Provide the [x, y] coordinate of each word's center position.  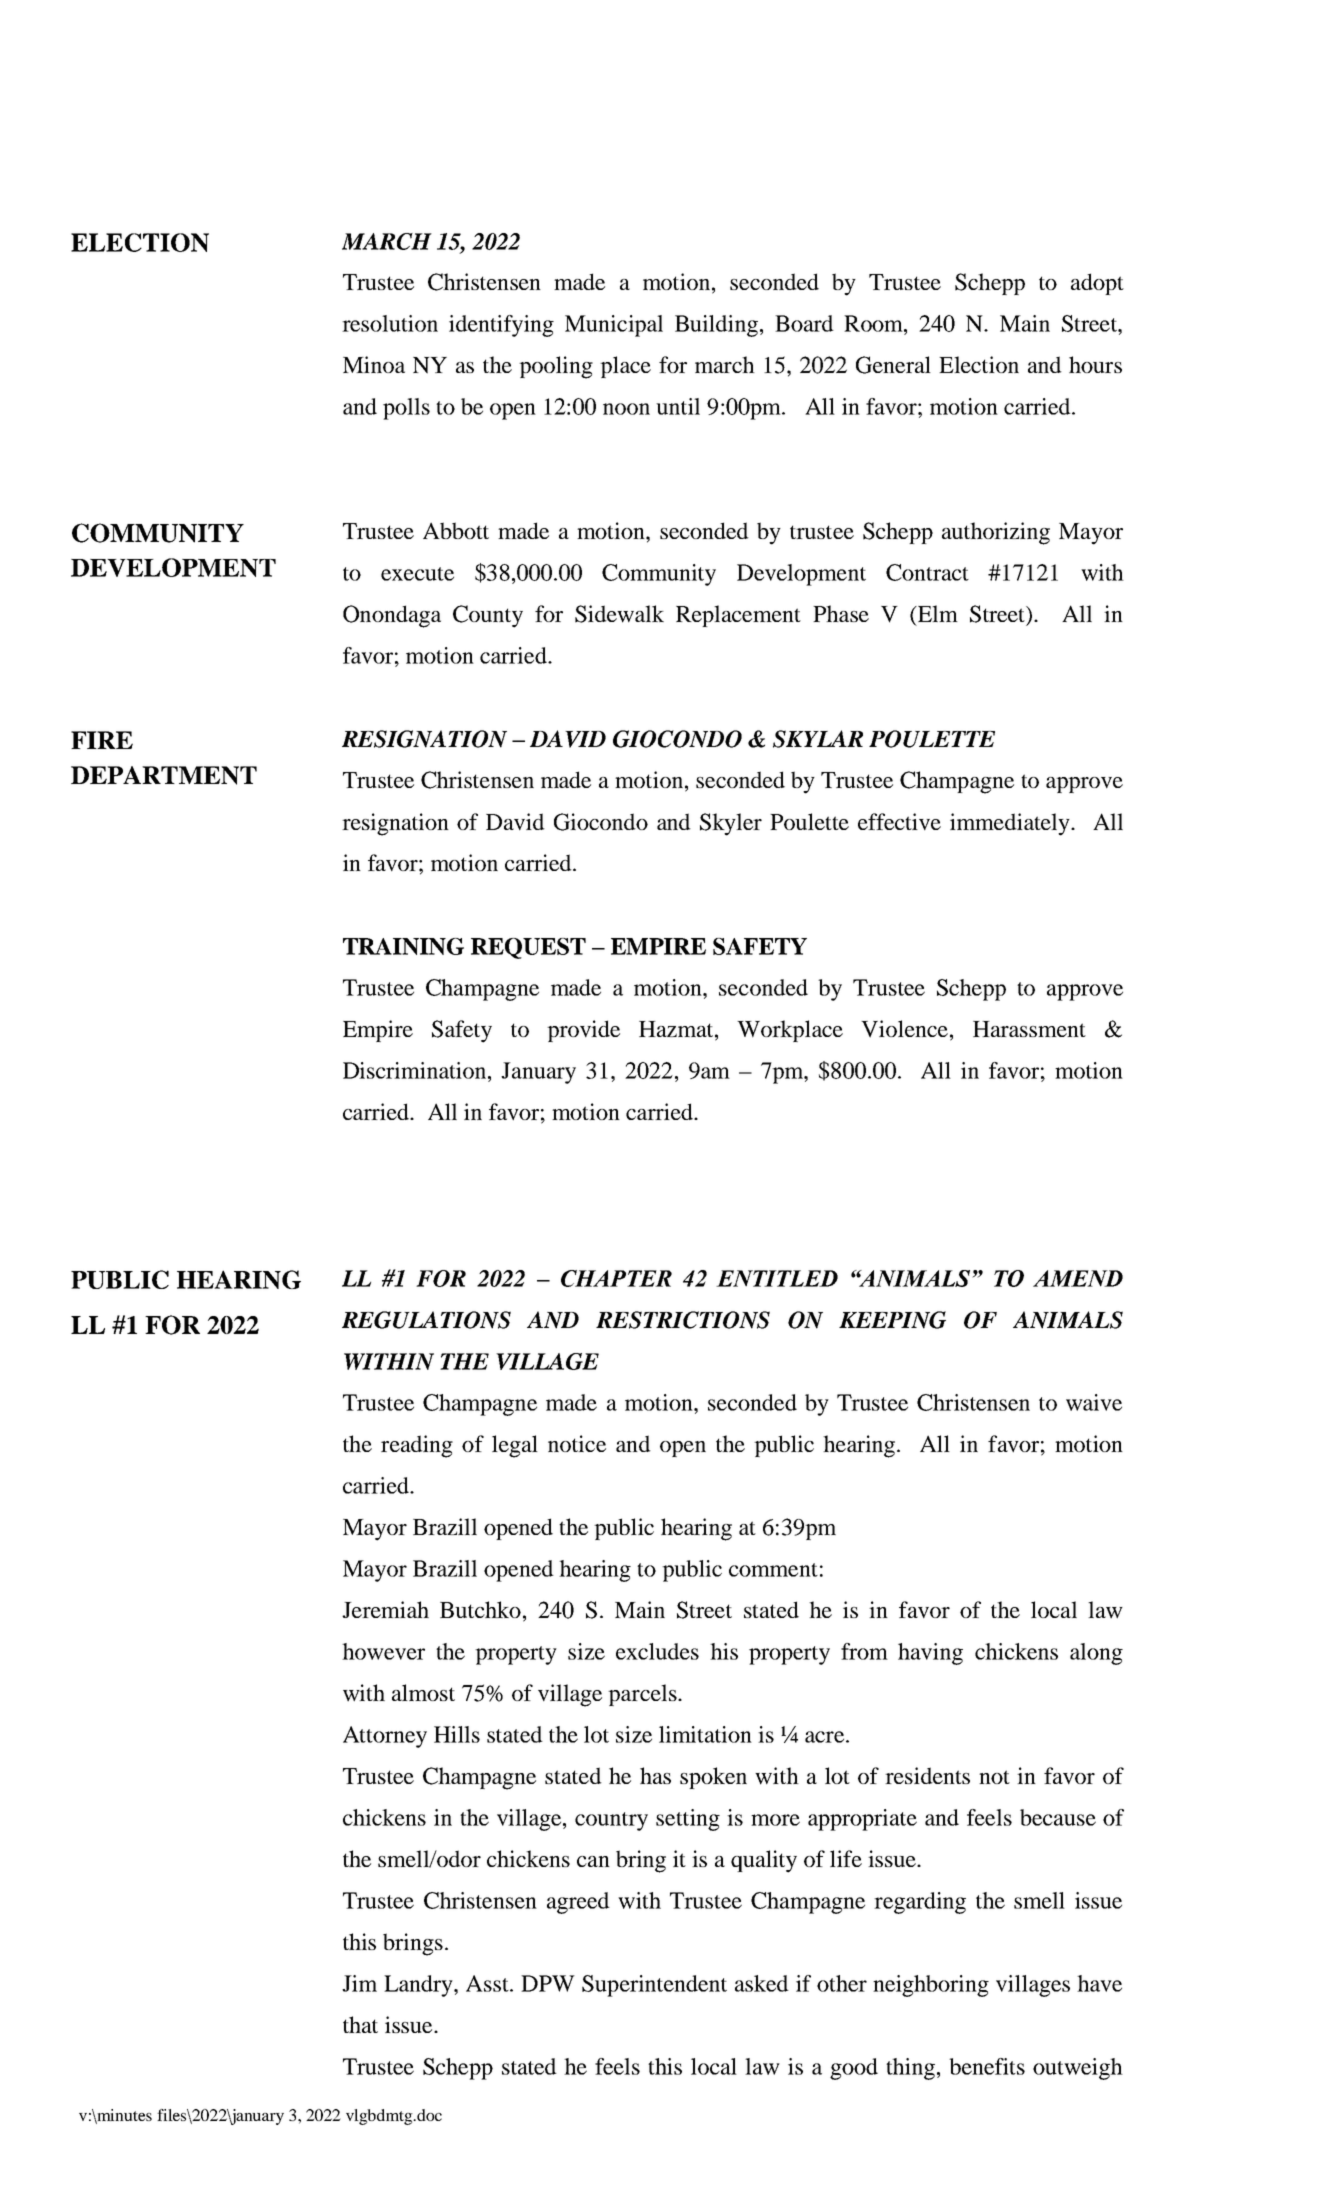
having [930, 1654]
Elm [937, 613]
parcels [643, 1695]
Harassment [1029, 1029]
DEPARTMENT [164, 775]
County [488, 616]
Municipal [614, 326]
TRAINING [403, 946]
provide [583, 1031]
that [360, 2024]
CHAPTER [616, 1278]
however [383, 1651]
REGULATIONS [426, 1320]
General [893, 365]
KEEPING [892, 1320]
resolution [390, 323]
